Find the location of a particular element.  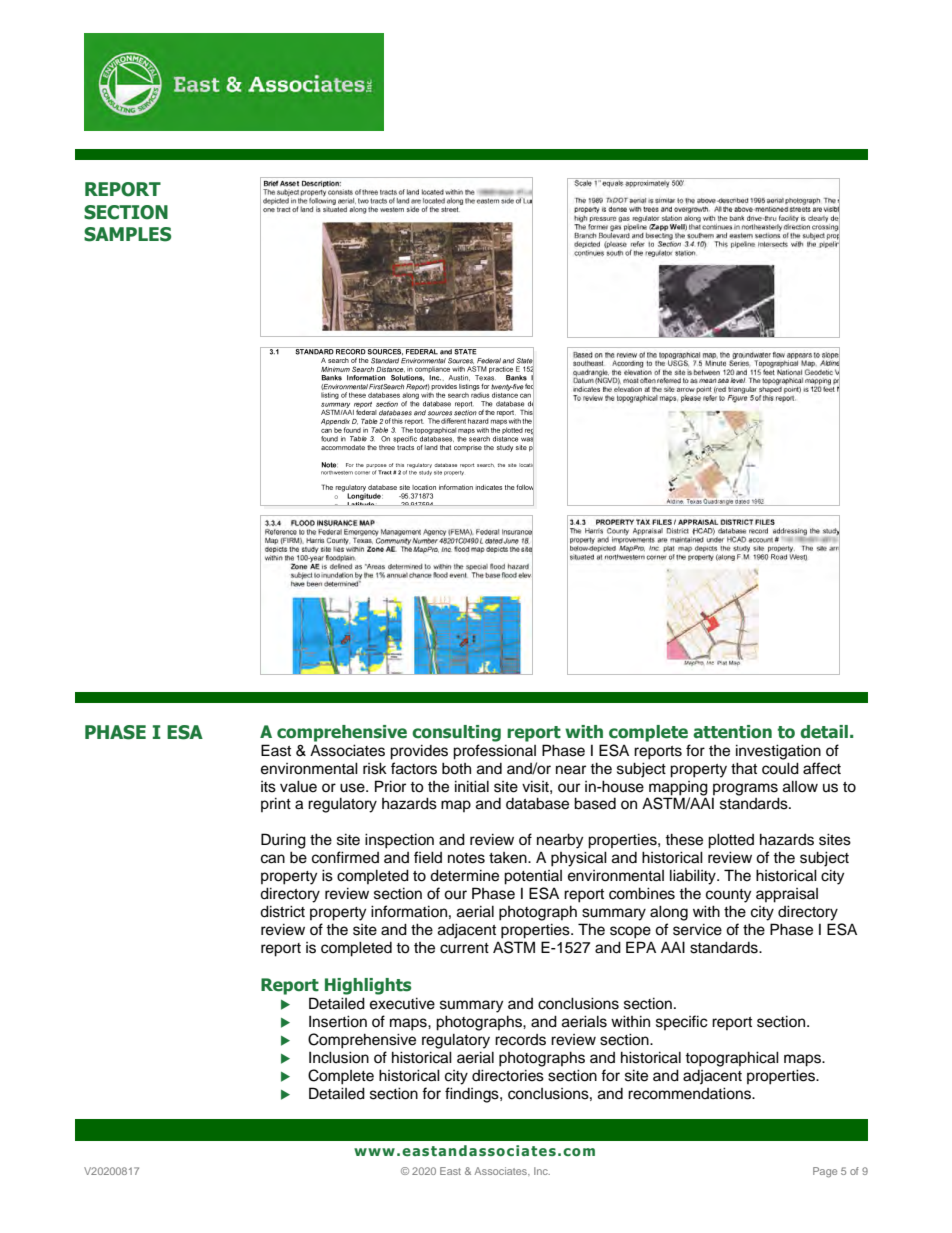

district is located at coordinates (282, 911).
